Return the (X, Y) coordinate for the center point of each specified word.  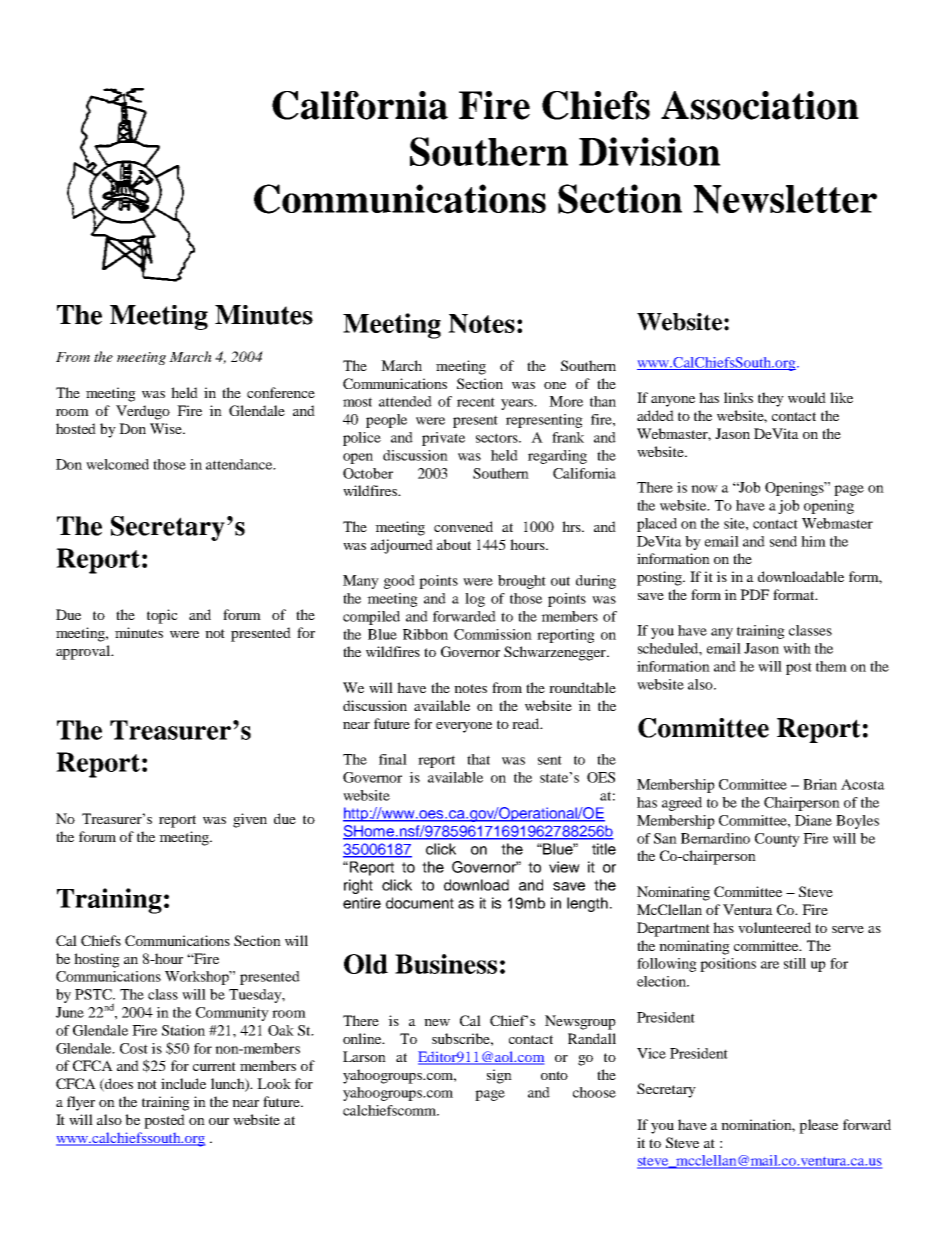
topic (162, 616)
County (777, 840)
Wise (167, 428)
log (475, 600)
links (738, 397)
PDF (754, 594)
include (183, 1083)
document (420, 903)
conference (281, 392)
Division (649, 151)
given (250, 820)
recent (476, 402)
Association (760, 105)
